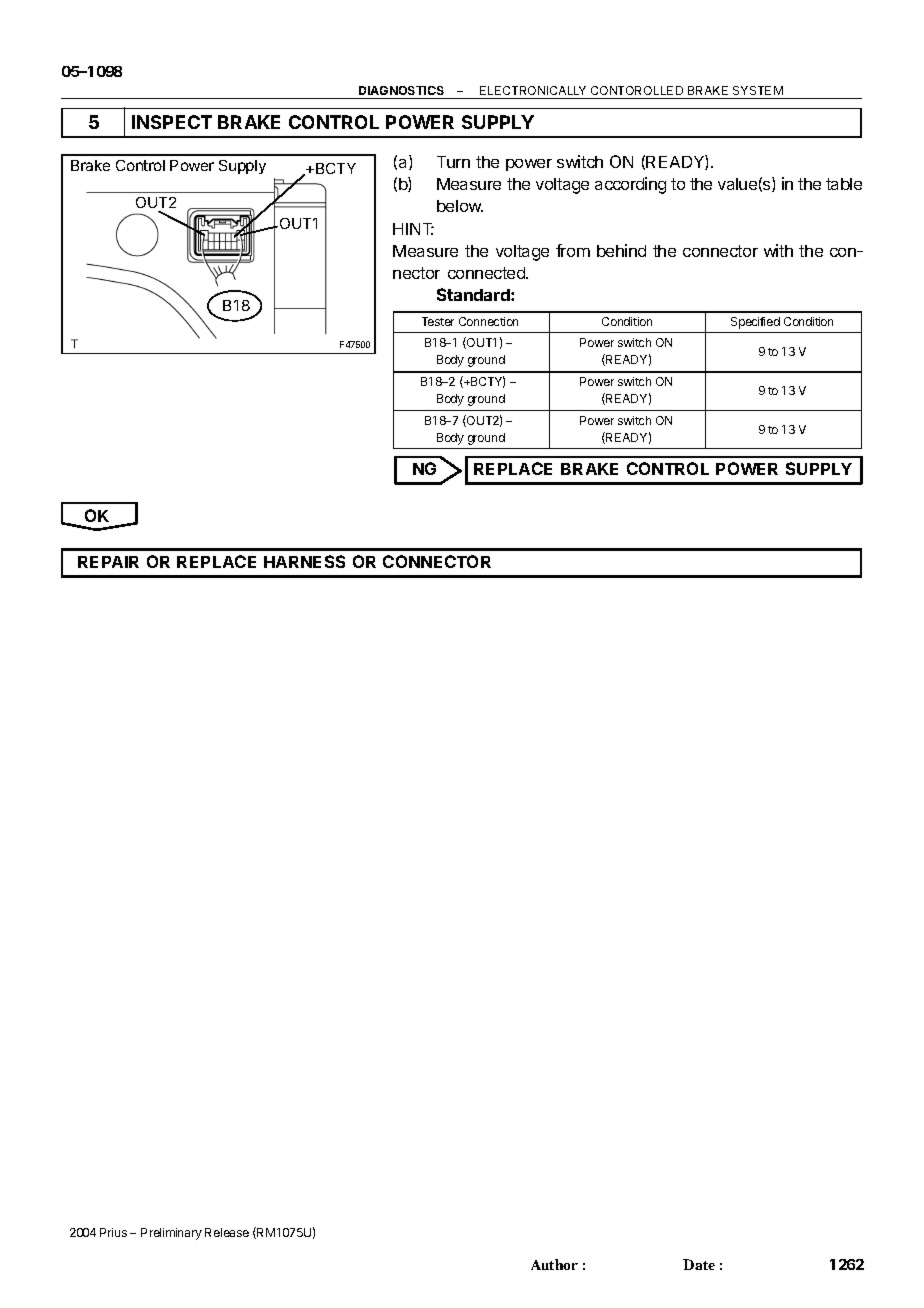 The image size is (924, 1308). Describe the element at coordinates (227, 1232) in the screenshot. I see `Release` at that location.
